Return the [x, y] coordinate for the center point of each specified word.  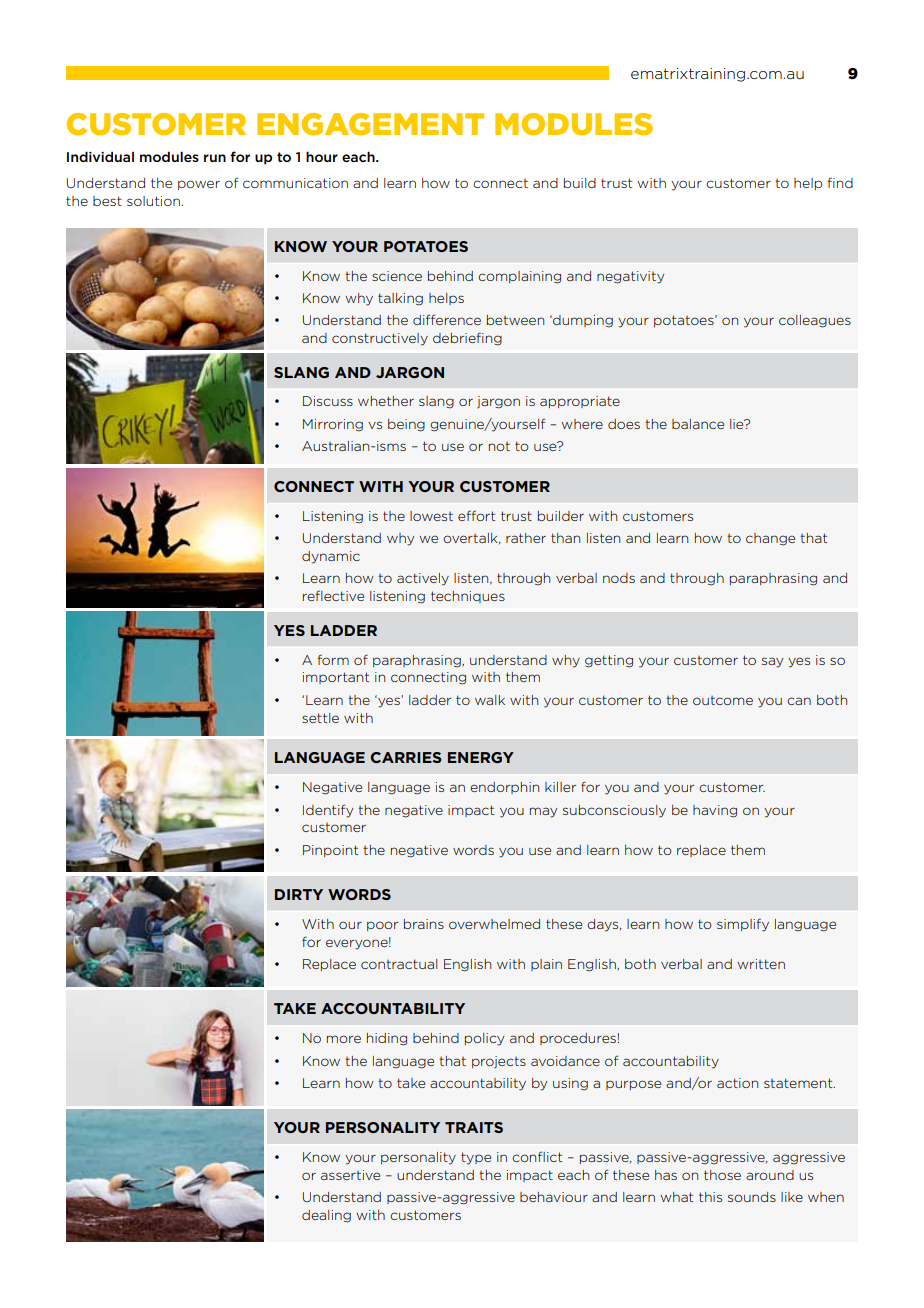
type [476, 1158]
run [215, 158]
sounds [752, 1197]
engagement [370, 124]
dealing [326, 1216]
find [840, 182]
